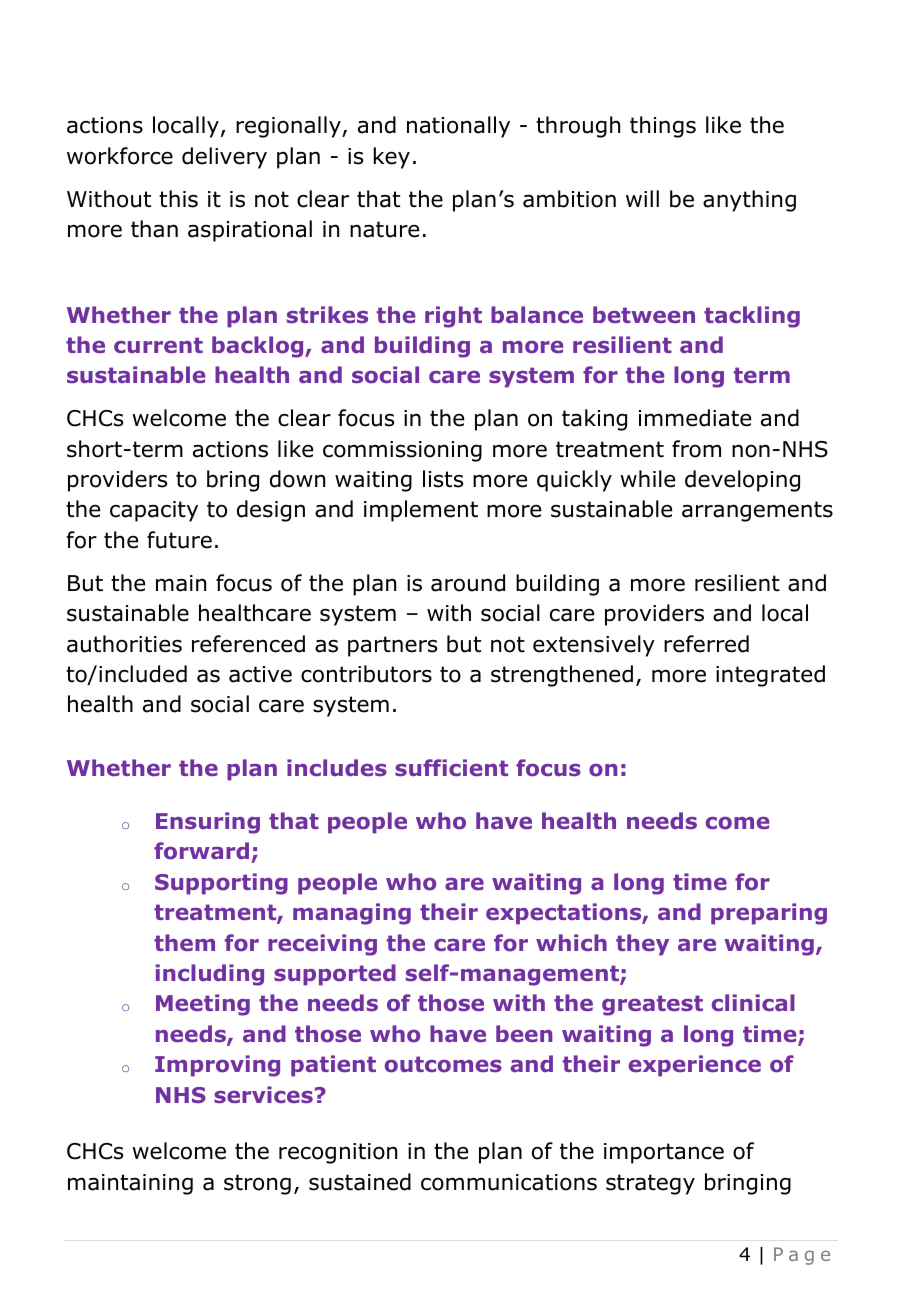 The width and height of the page is (924, 1308). I want to click on current, so click(158, 345).
